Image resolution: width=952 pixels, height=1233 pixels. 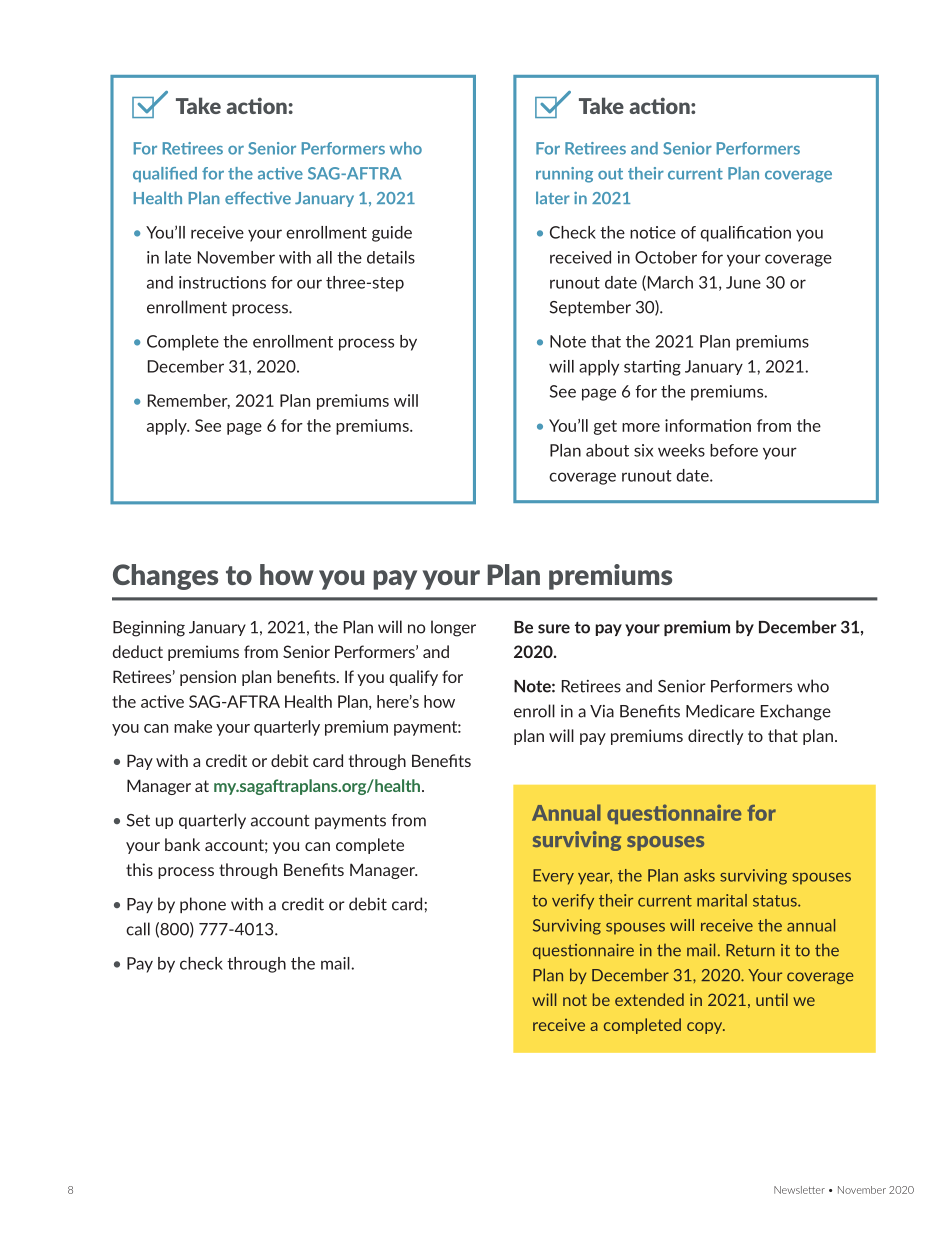 What do you see at coordinates (453, 628) in the document?
I see `longer` at bounding box center [453, 628].
